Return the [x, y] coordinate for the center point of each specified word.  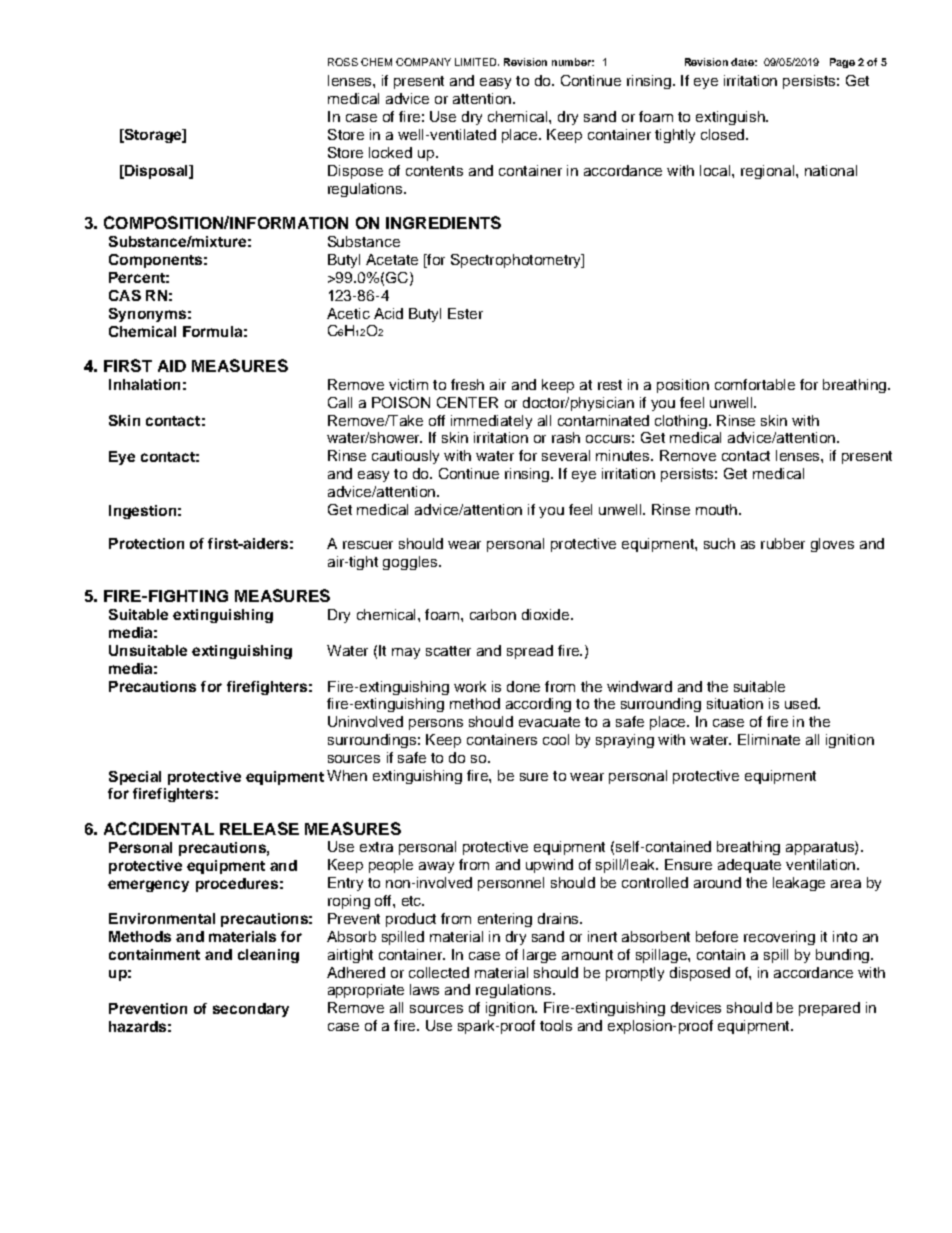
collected [439, 972]
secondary [251, 1010]
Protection [146, 543]
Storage [153, 136]
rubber [783, 543]
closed [722, 134]
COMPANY [423, 62]
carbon [493, 614]
